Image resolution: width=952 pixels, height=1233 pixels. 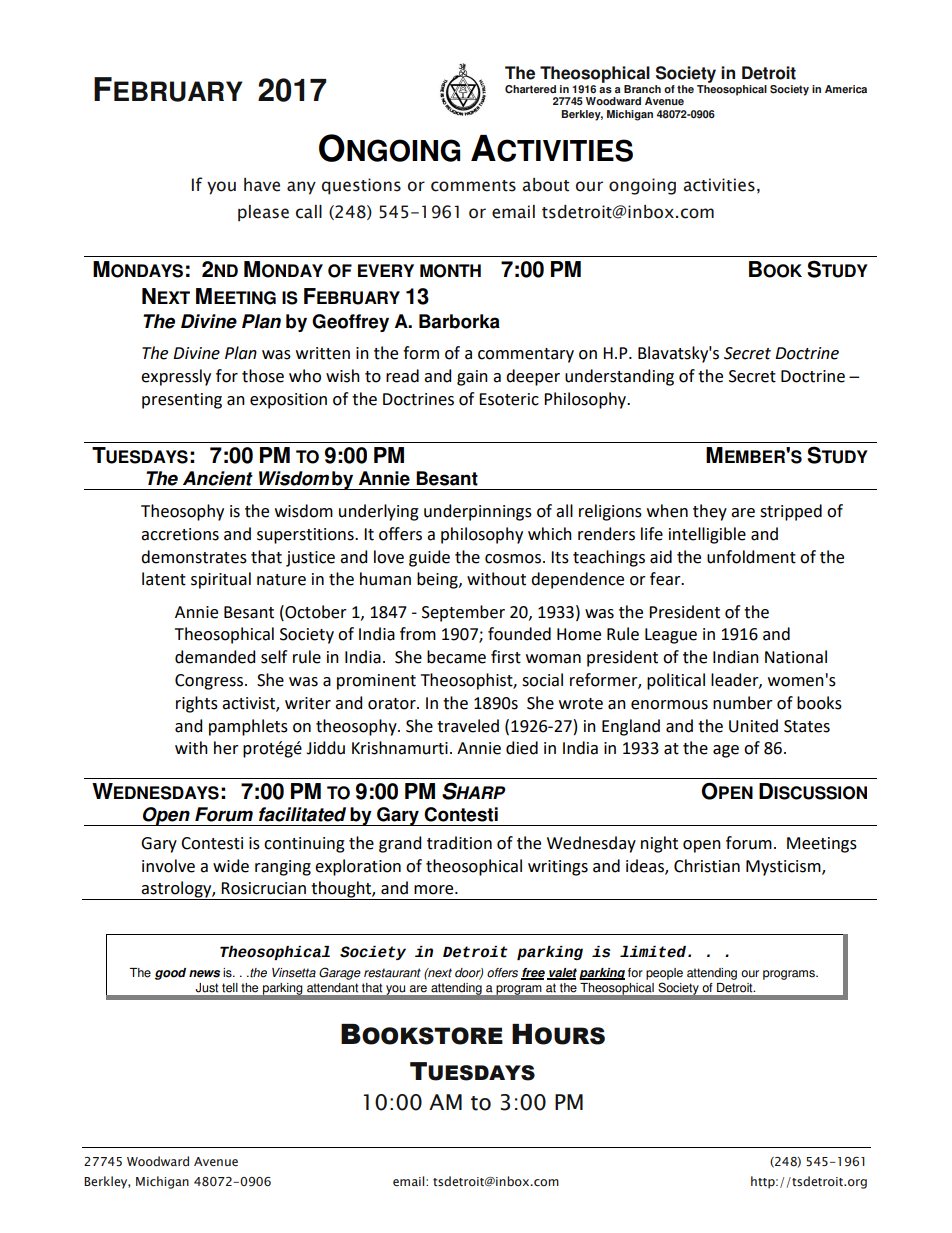 I want to click on underpinnings, so click(x=478, y=512).
